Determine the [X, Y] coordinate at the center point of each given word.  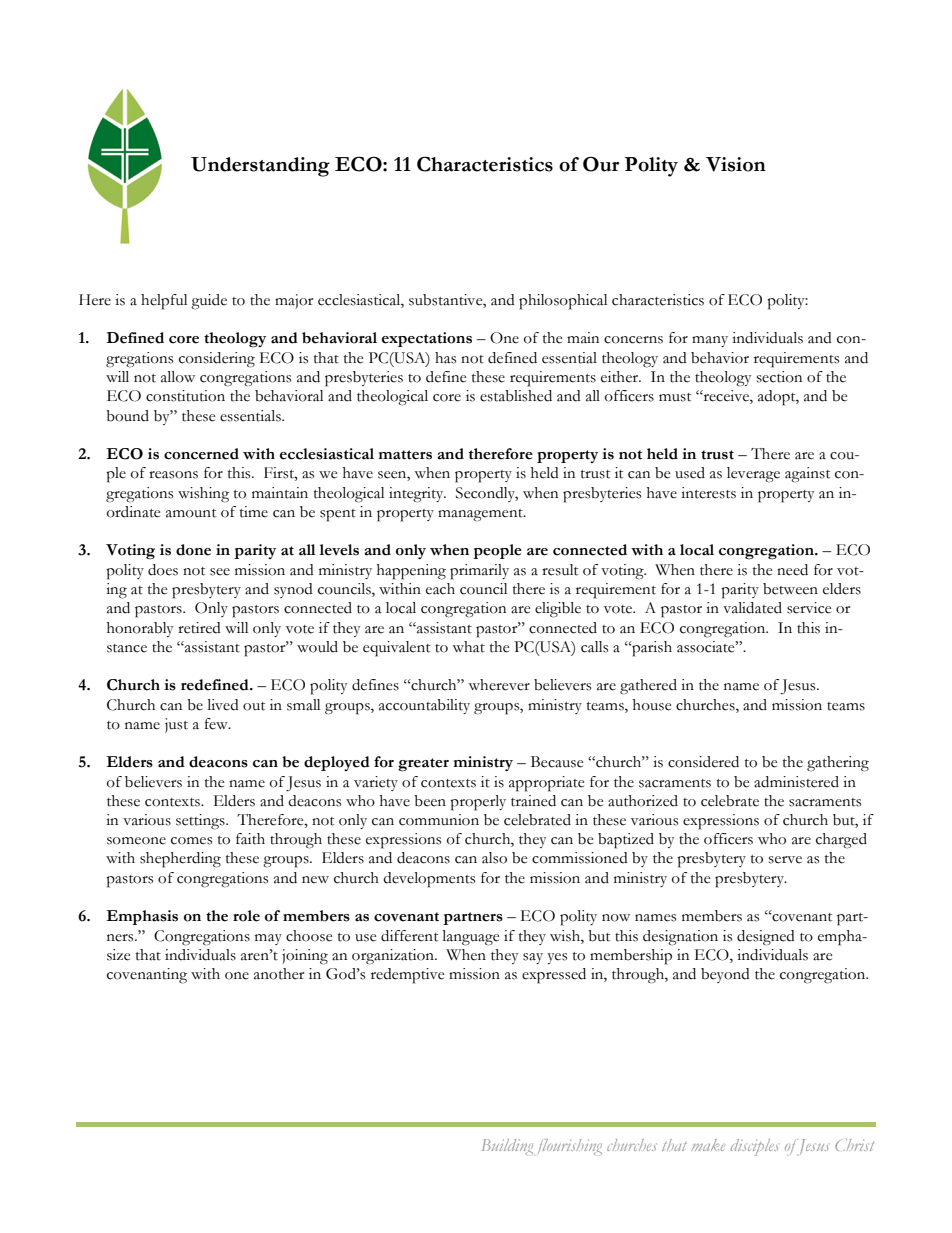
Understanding [260, 167]
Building [507, 1147]
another [279, 974]
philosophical [563, 302]
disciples [754, 1147]
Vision [736, 164]
